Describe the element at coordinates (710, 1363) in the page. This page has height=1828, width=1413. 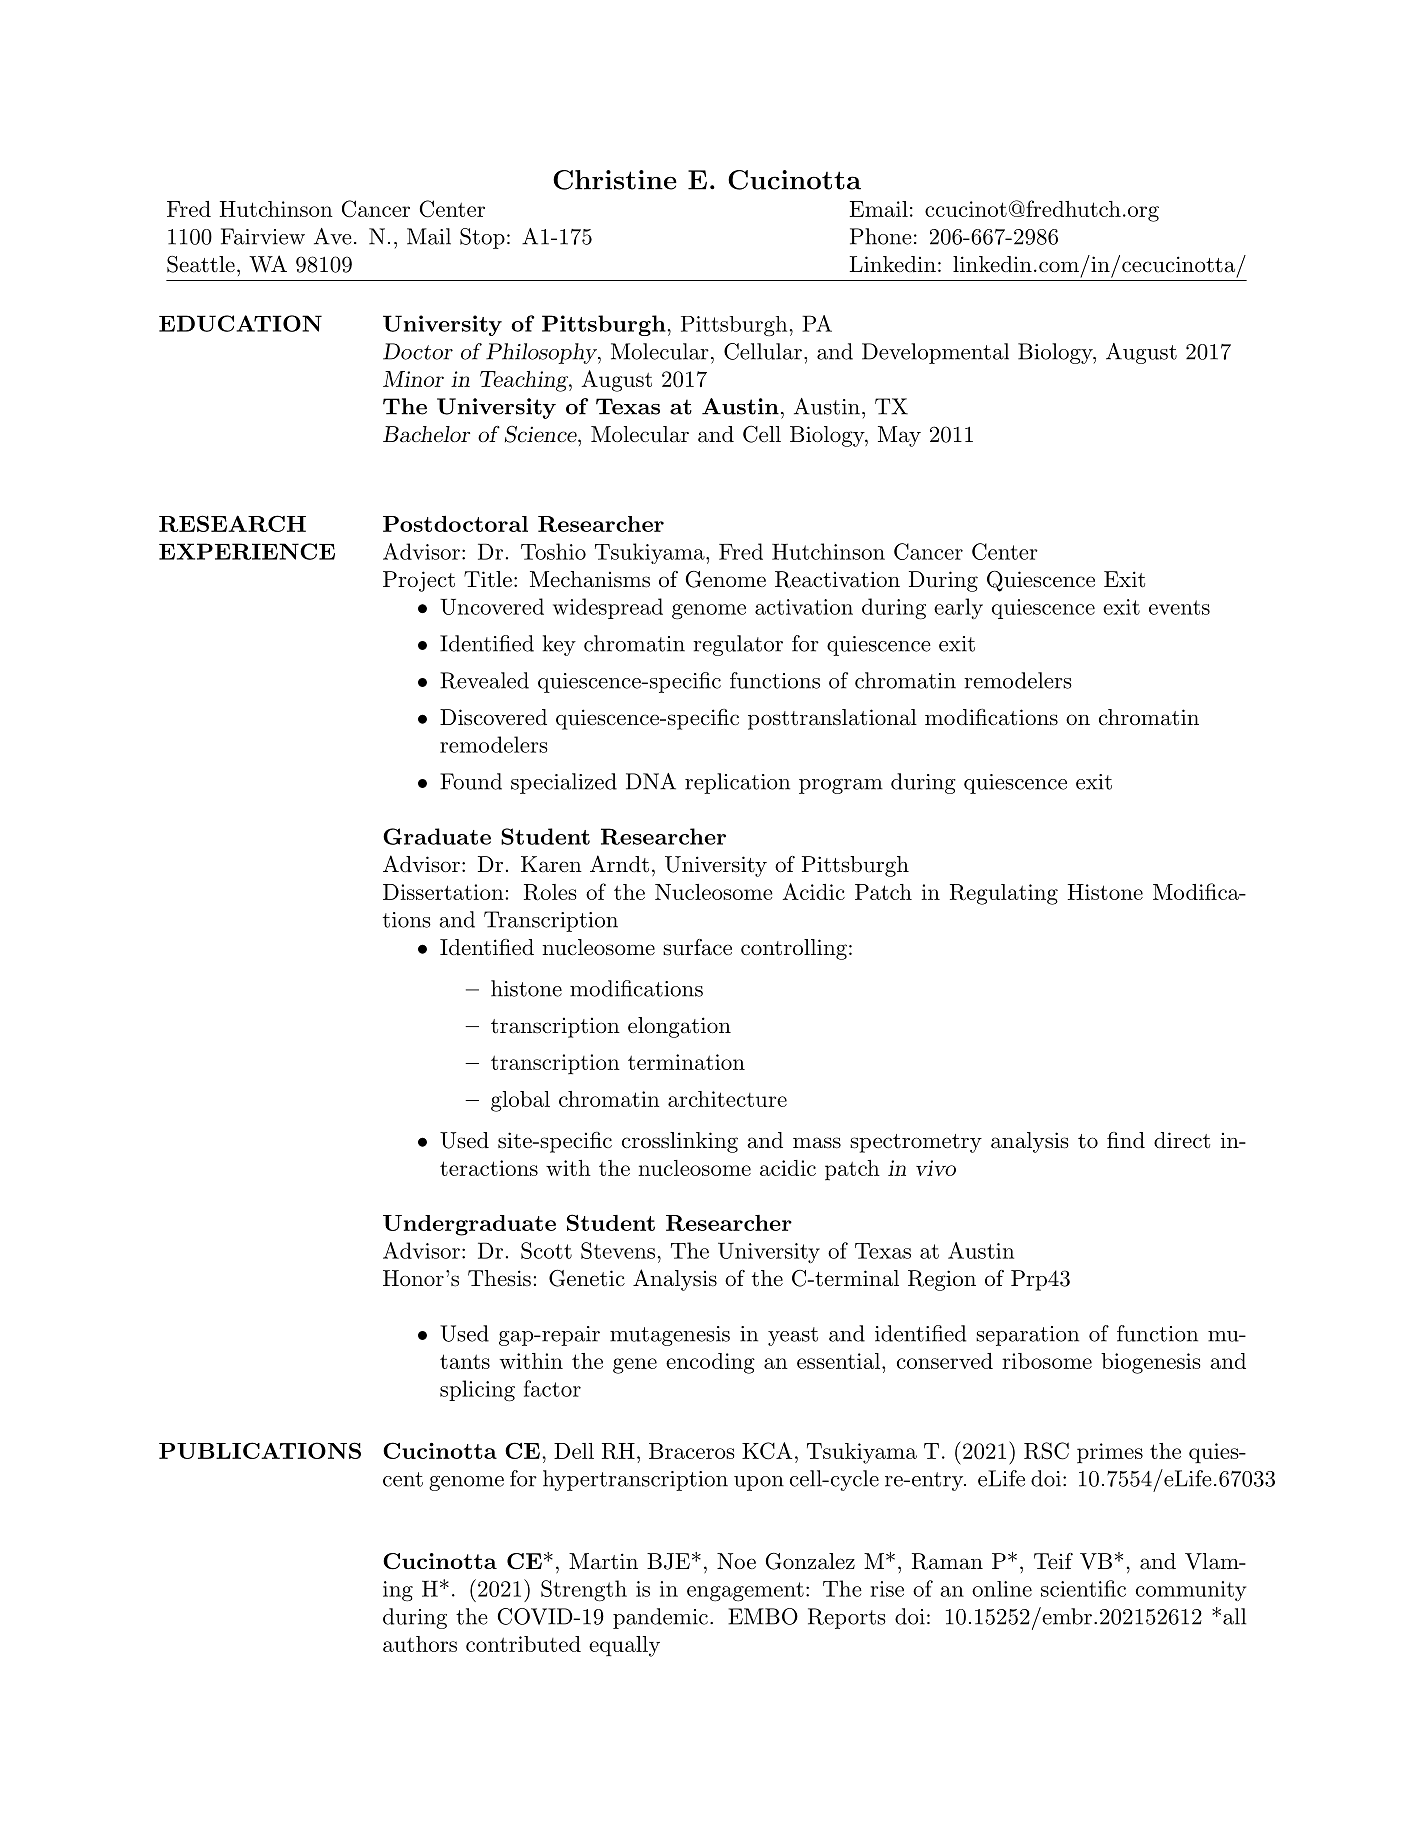
I see `encoding` at that location.
